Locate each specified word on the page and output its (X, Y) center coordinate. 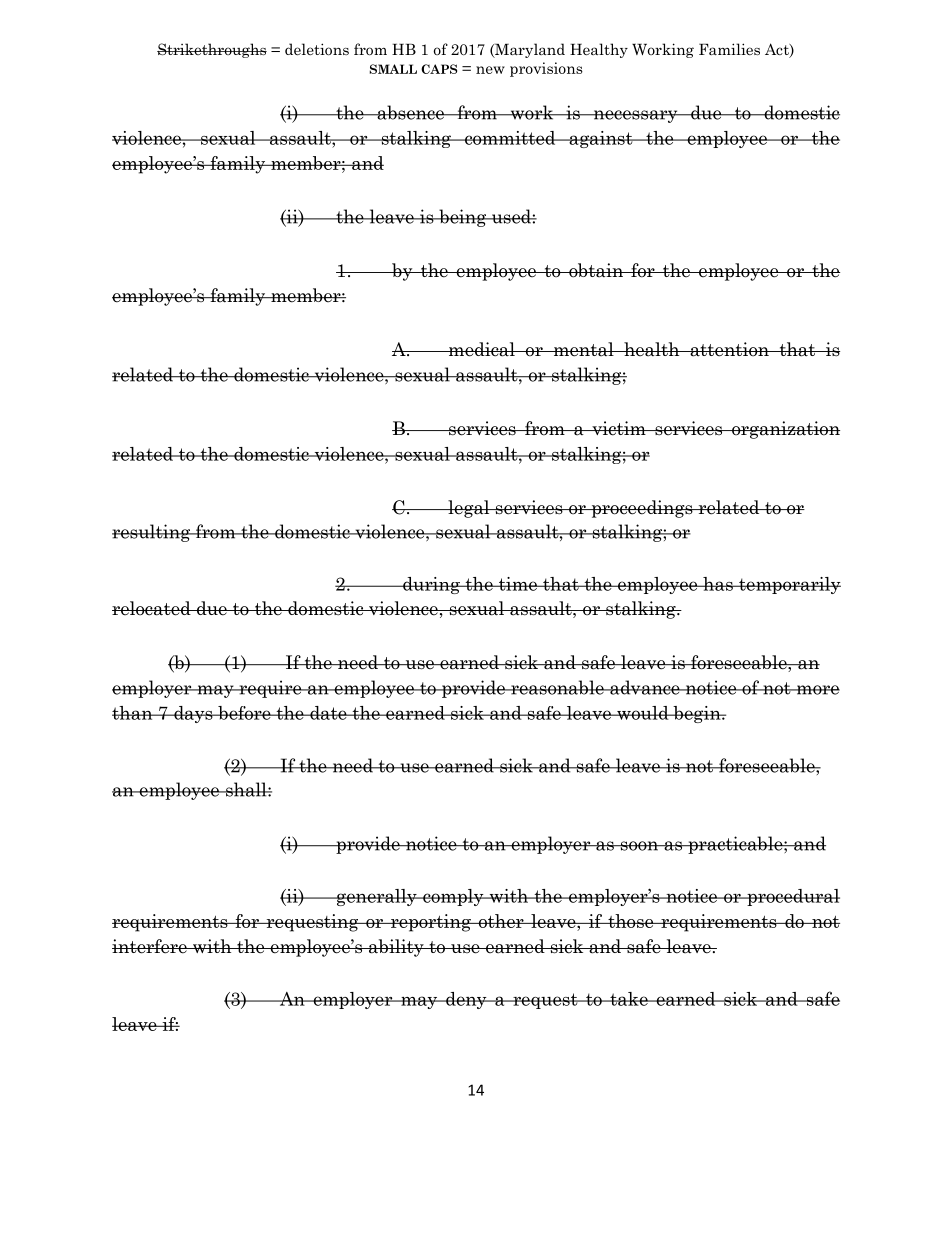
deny (466, 1000)
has (718, 584)
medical (482, 349)
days (193, 714)
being (463, 218)
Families (729, 49)
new (490, 70)
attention (729, 349)
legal (469, 509)
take (629, 999)
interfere (150, 946)
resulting (152, 533)
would (643, 713)
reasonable (557, 687)
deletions (317, 49)
